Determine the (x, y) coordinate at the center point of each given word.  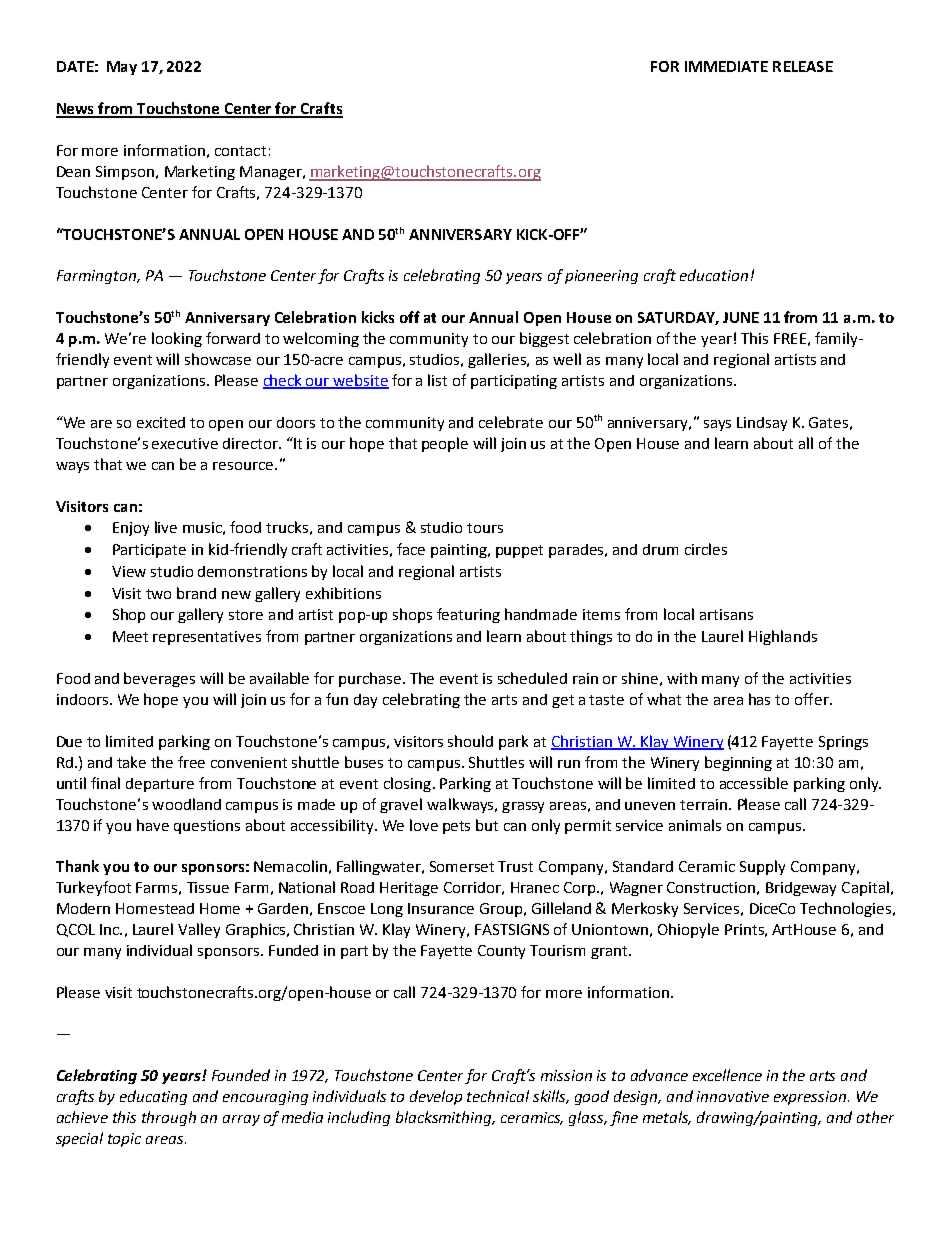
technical (498, 1096)
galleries (498, 360)
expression (810, 1098)
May (122, 68)
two (158, 594)
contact (240, 151)
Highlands (783, 637)
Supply (762, 867)
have (153, 825)
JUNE (741, 317)
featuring (468, 615)
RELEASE (803, 66)
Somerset (462, 866)
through (169, 1118)
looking (177, 339)
